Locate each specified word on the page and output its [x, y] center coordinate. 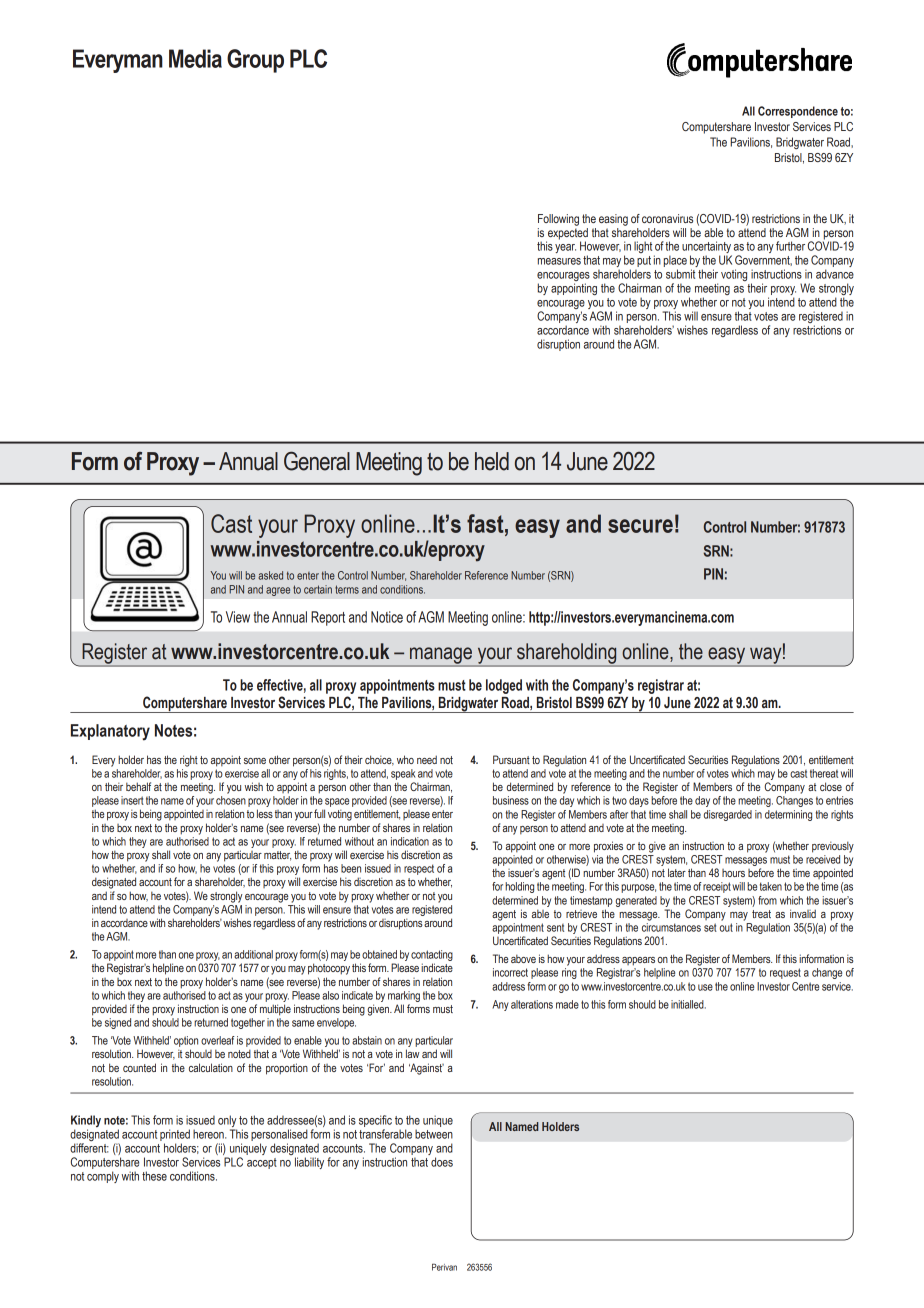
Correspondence [798, 112]
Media [195, 58]
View [238, 617]
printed [175, 1136]
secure [640, 526]
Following [558, 220]
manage [441, 656]
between [434, 1134]
